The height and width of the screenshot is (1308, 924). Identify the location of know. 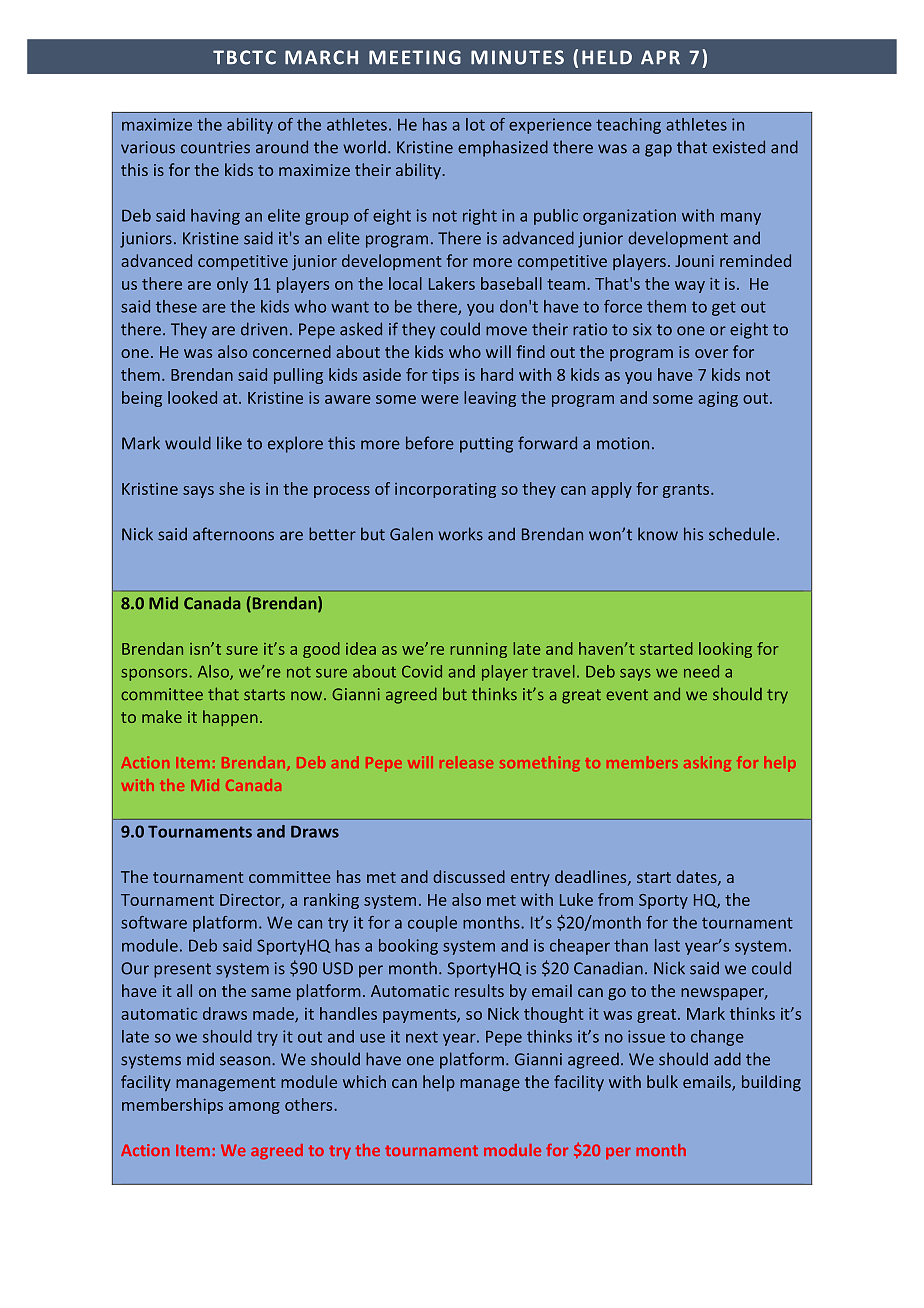
(658, 534).
